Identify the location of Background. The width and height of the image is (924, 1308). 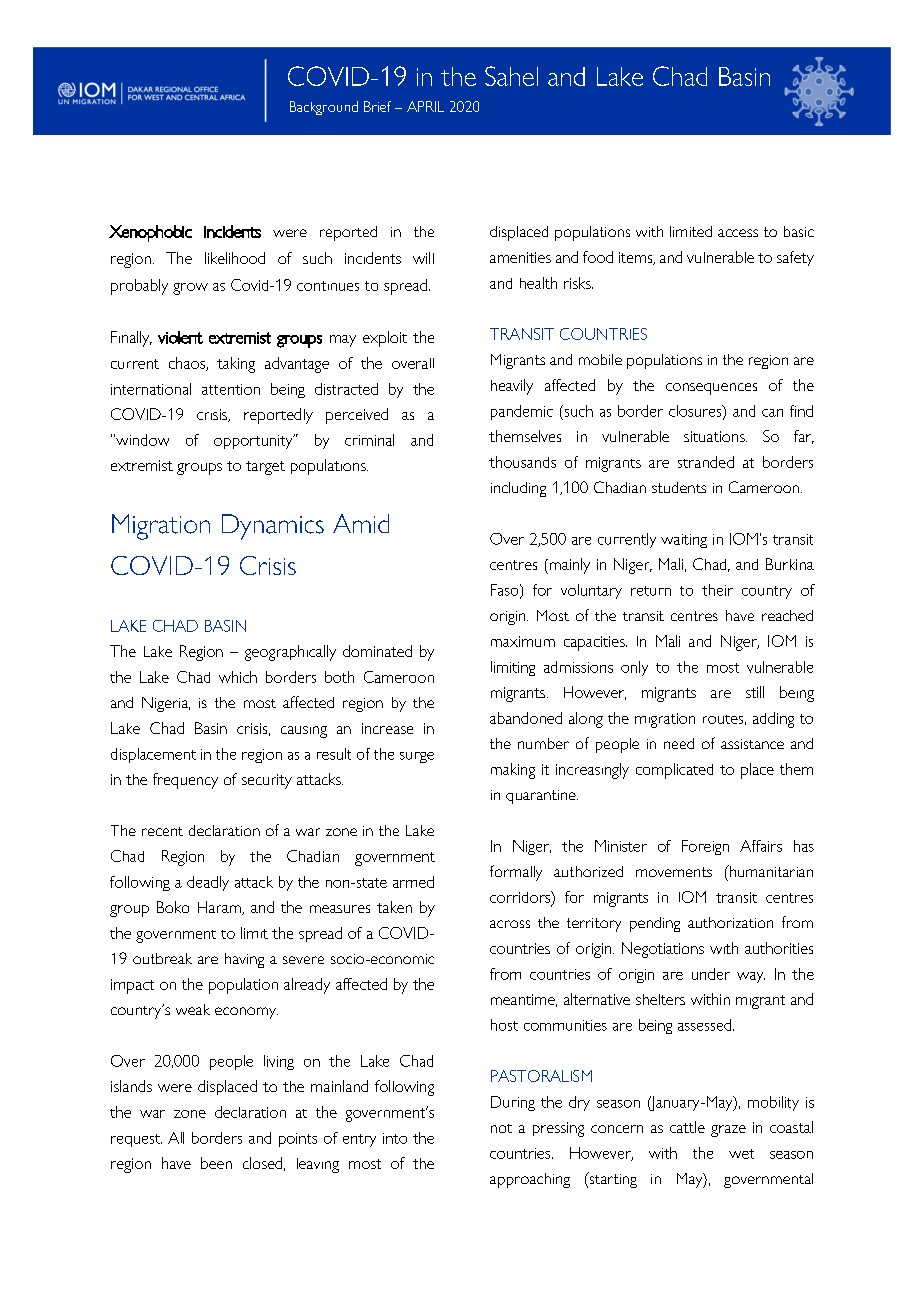
(324, 108).
